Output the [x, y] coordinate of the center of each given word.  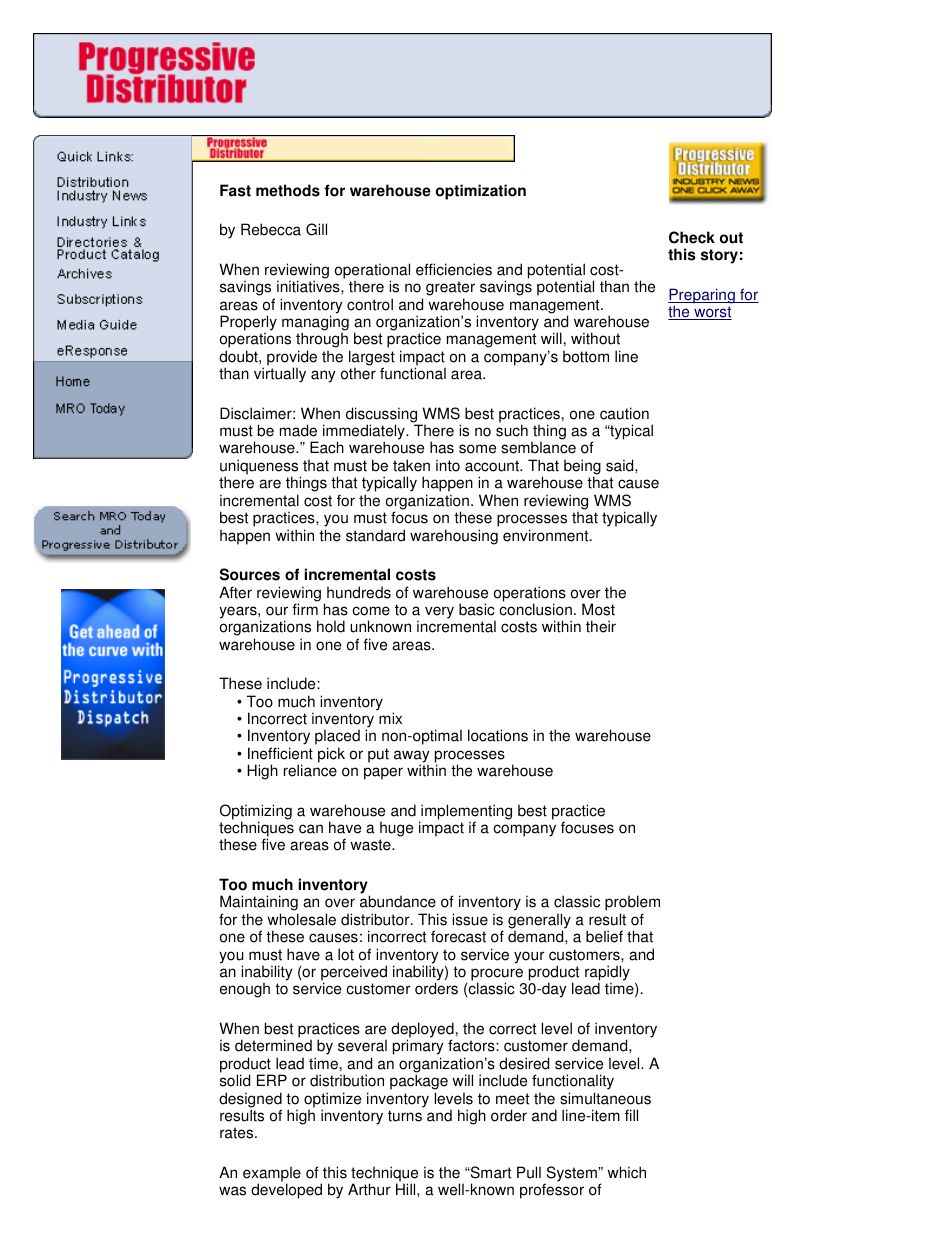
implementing [465, 813]
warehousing [454, 537]
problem [632, 904]
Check [692, 237]
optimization [481, 192]
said [621, 465]
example [272, 1175]
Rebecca [271, 229]
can [311, 829]
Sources [250, 574]
